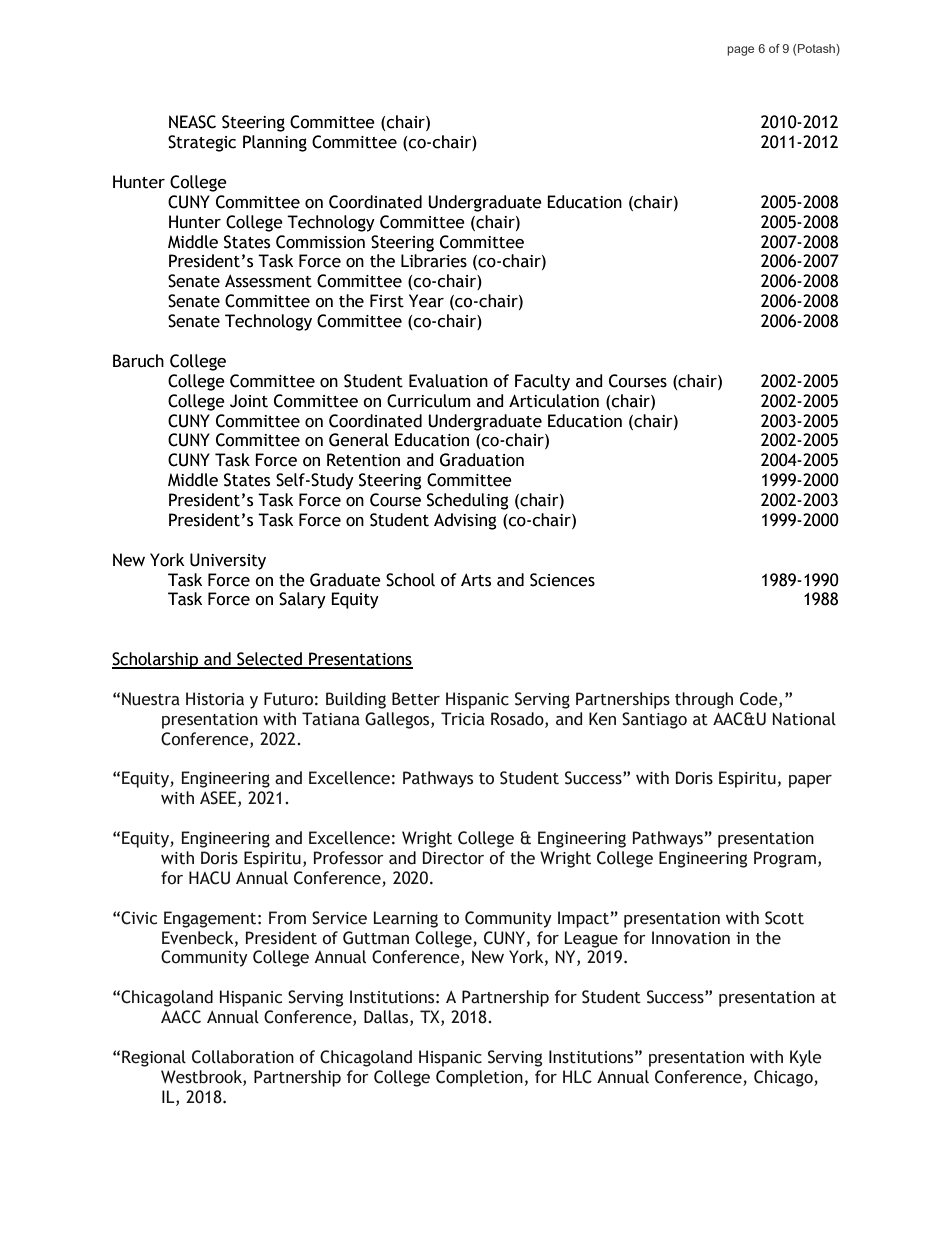 The height and width of the document is (1233, 952). I want to click on Strategic, so click(202, 143).
